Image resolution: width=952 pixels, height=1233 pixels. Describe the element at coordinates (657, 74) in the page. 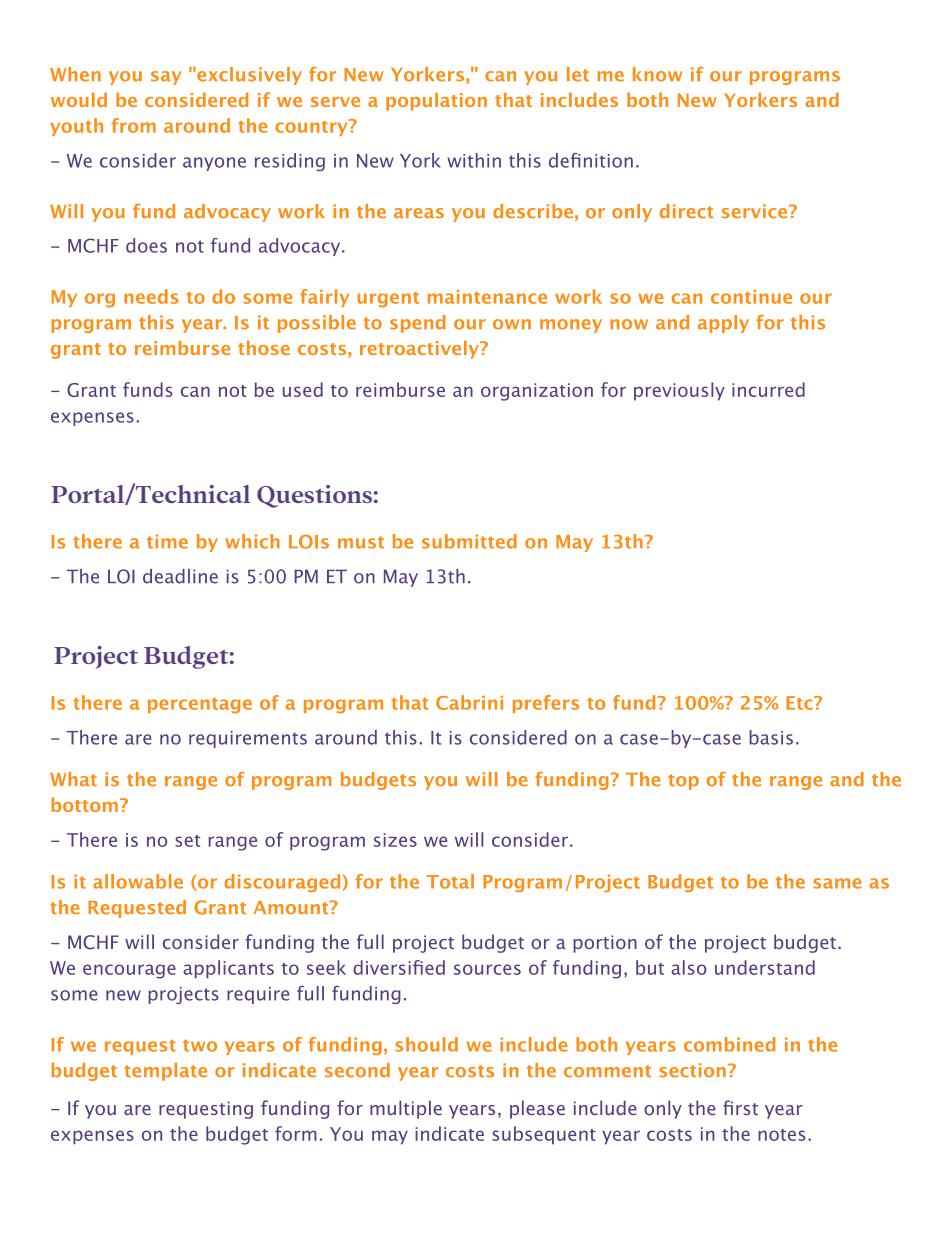

I see `know` at that location.
